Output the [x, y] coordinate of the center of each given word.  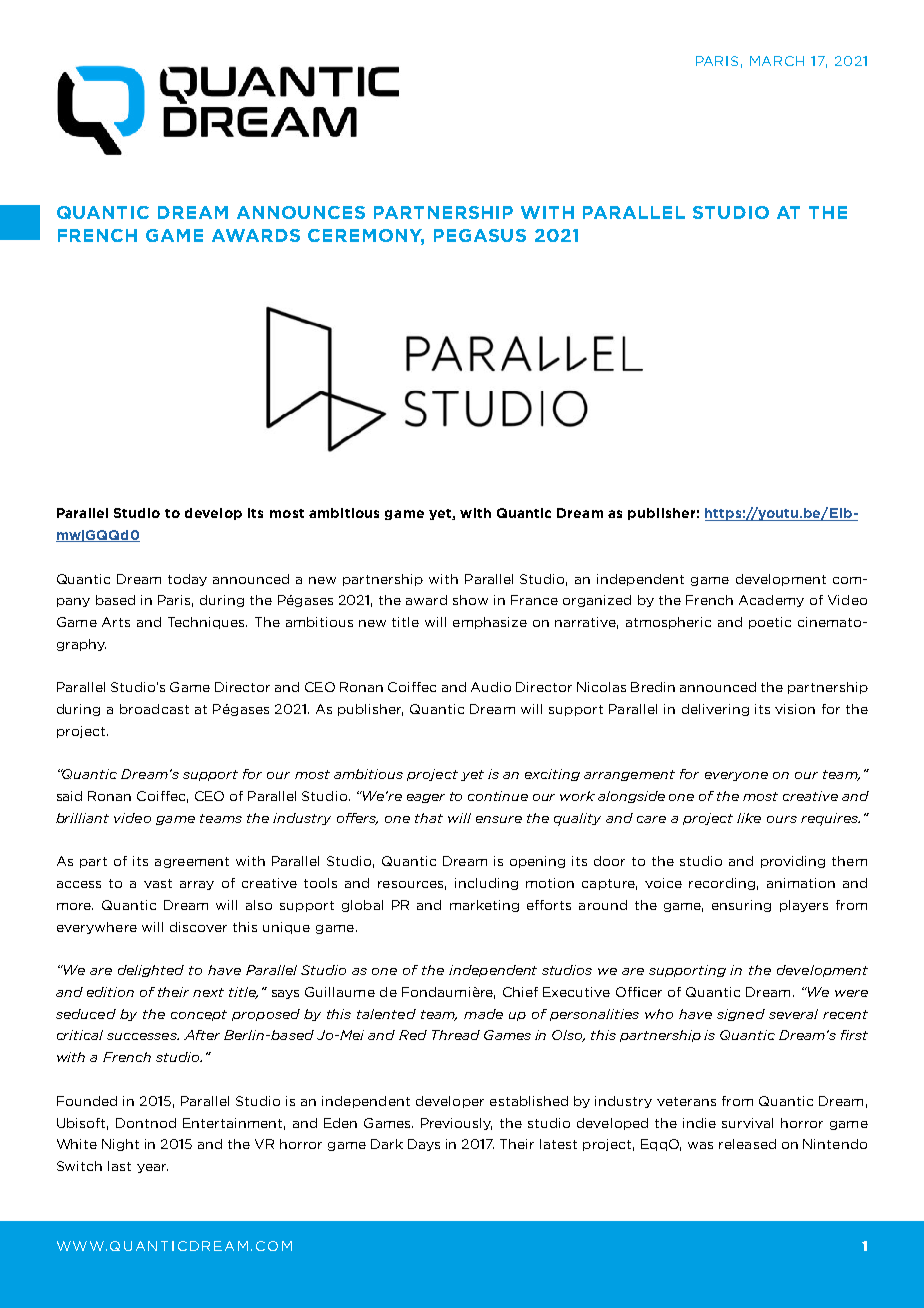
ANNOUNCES [301, 212]
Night [120, 1145]
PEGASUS [480, 235]
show [470, 600]
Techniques [207, 623]
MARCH [777, 61]
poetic [770, 623]
